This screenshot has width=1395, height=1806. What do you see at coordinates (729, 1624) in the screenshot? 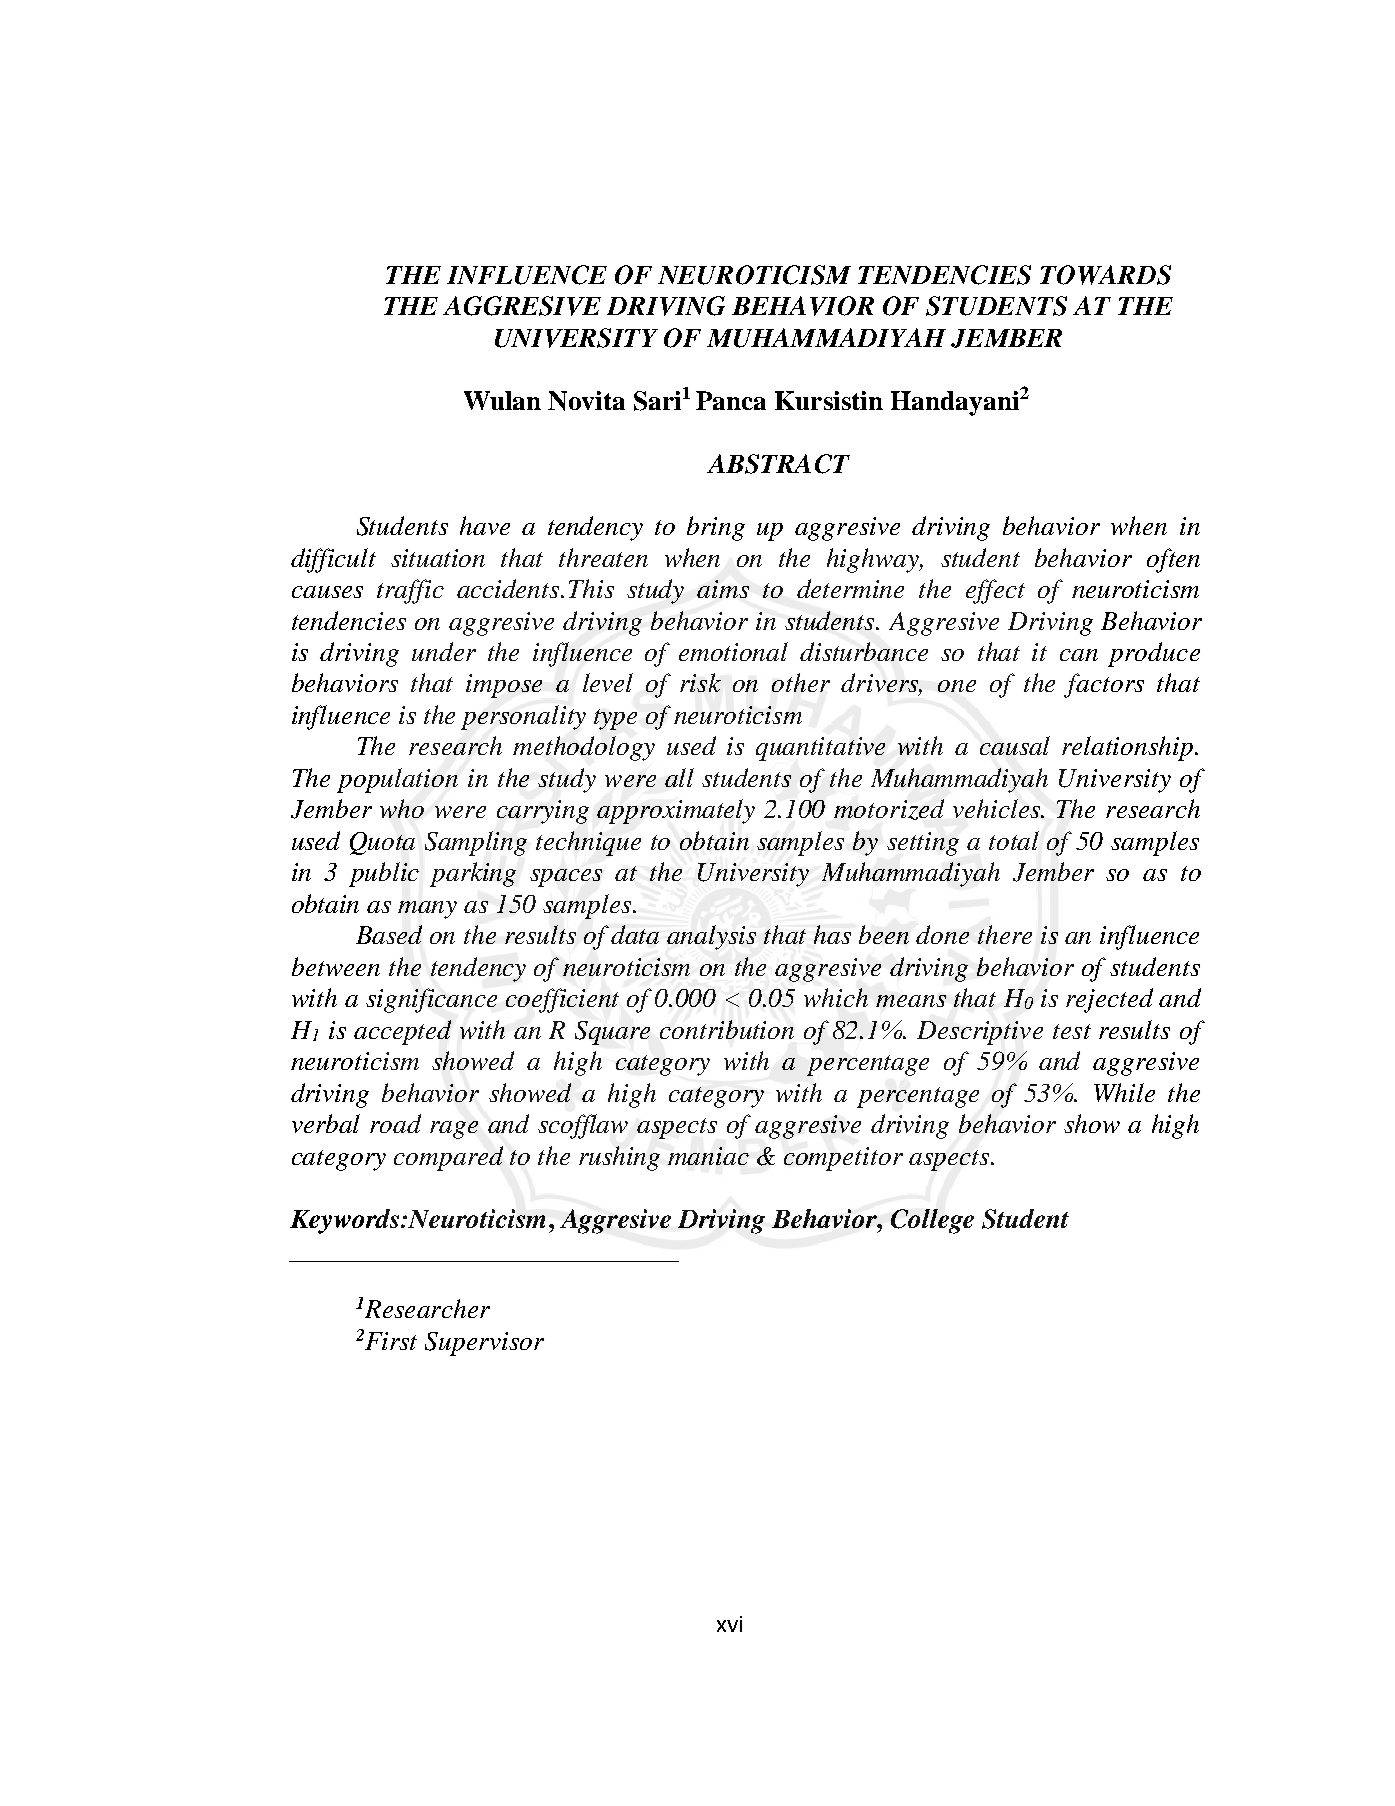
I see `xvi` at bounding box center [729, 1624].
